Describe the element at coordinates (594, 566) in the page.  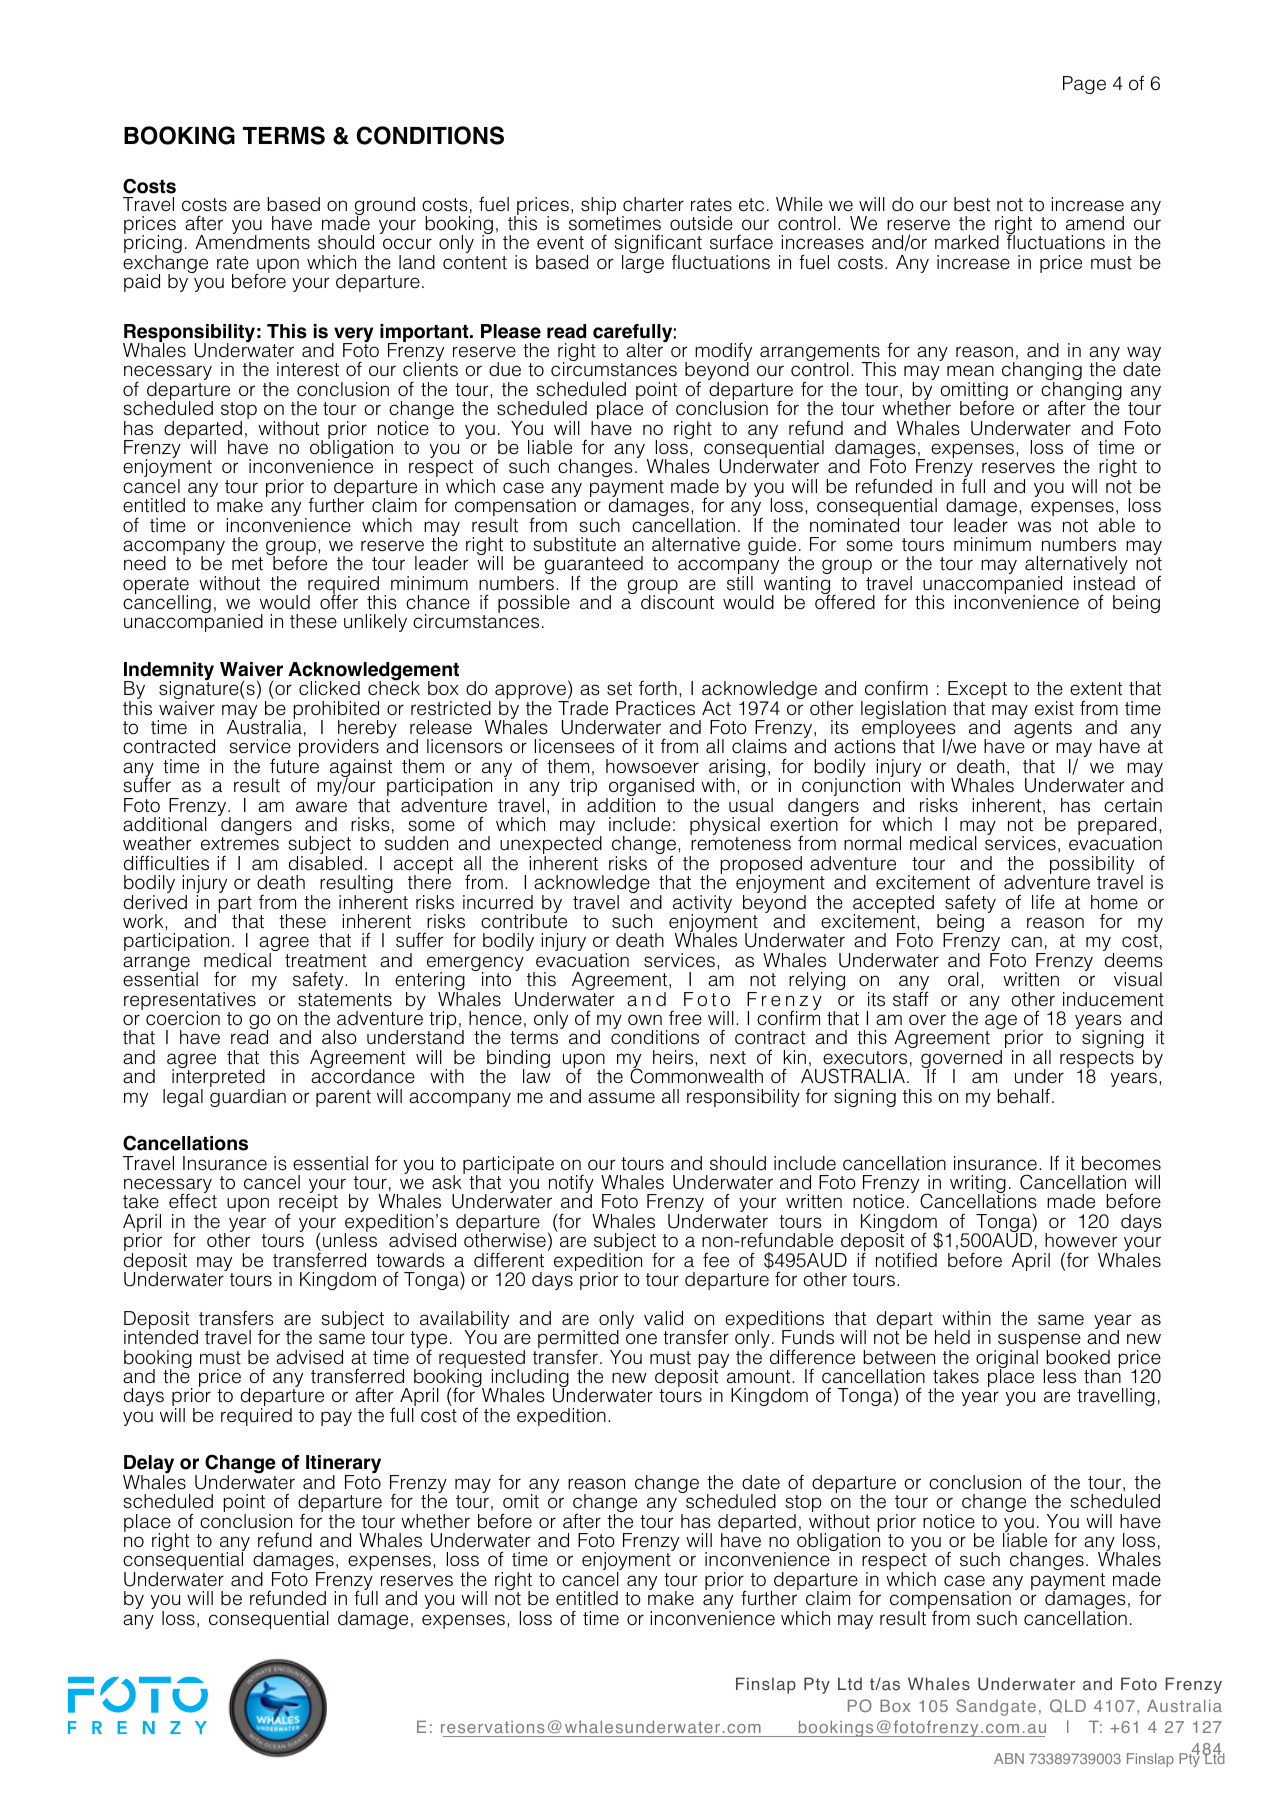
I see `guaranteed` at that location.
